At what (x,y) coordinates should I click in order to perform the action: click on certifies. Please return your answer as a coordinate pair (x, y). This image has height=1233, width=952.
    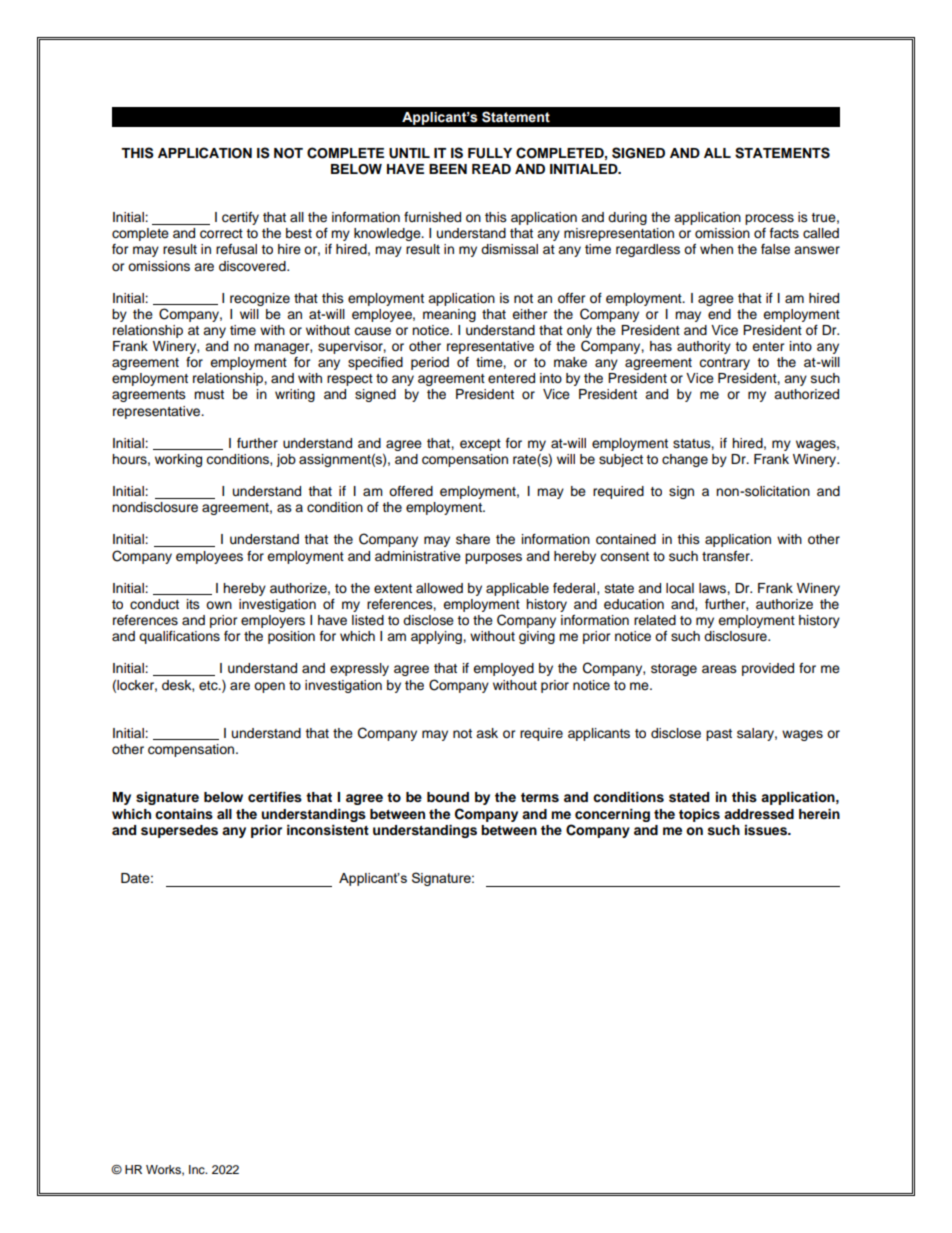
    Looking at the image, I should click on (275, 797).
